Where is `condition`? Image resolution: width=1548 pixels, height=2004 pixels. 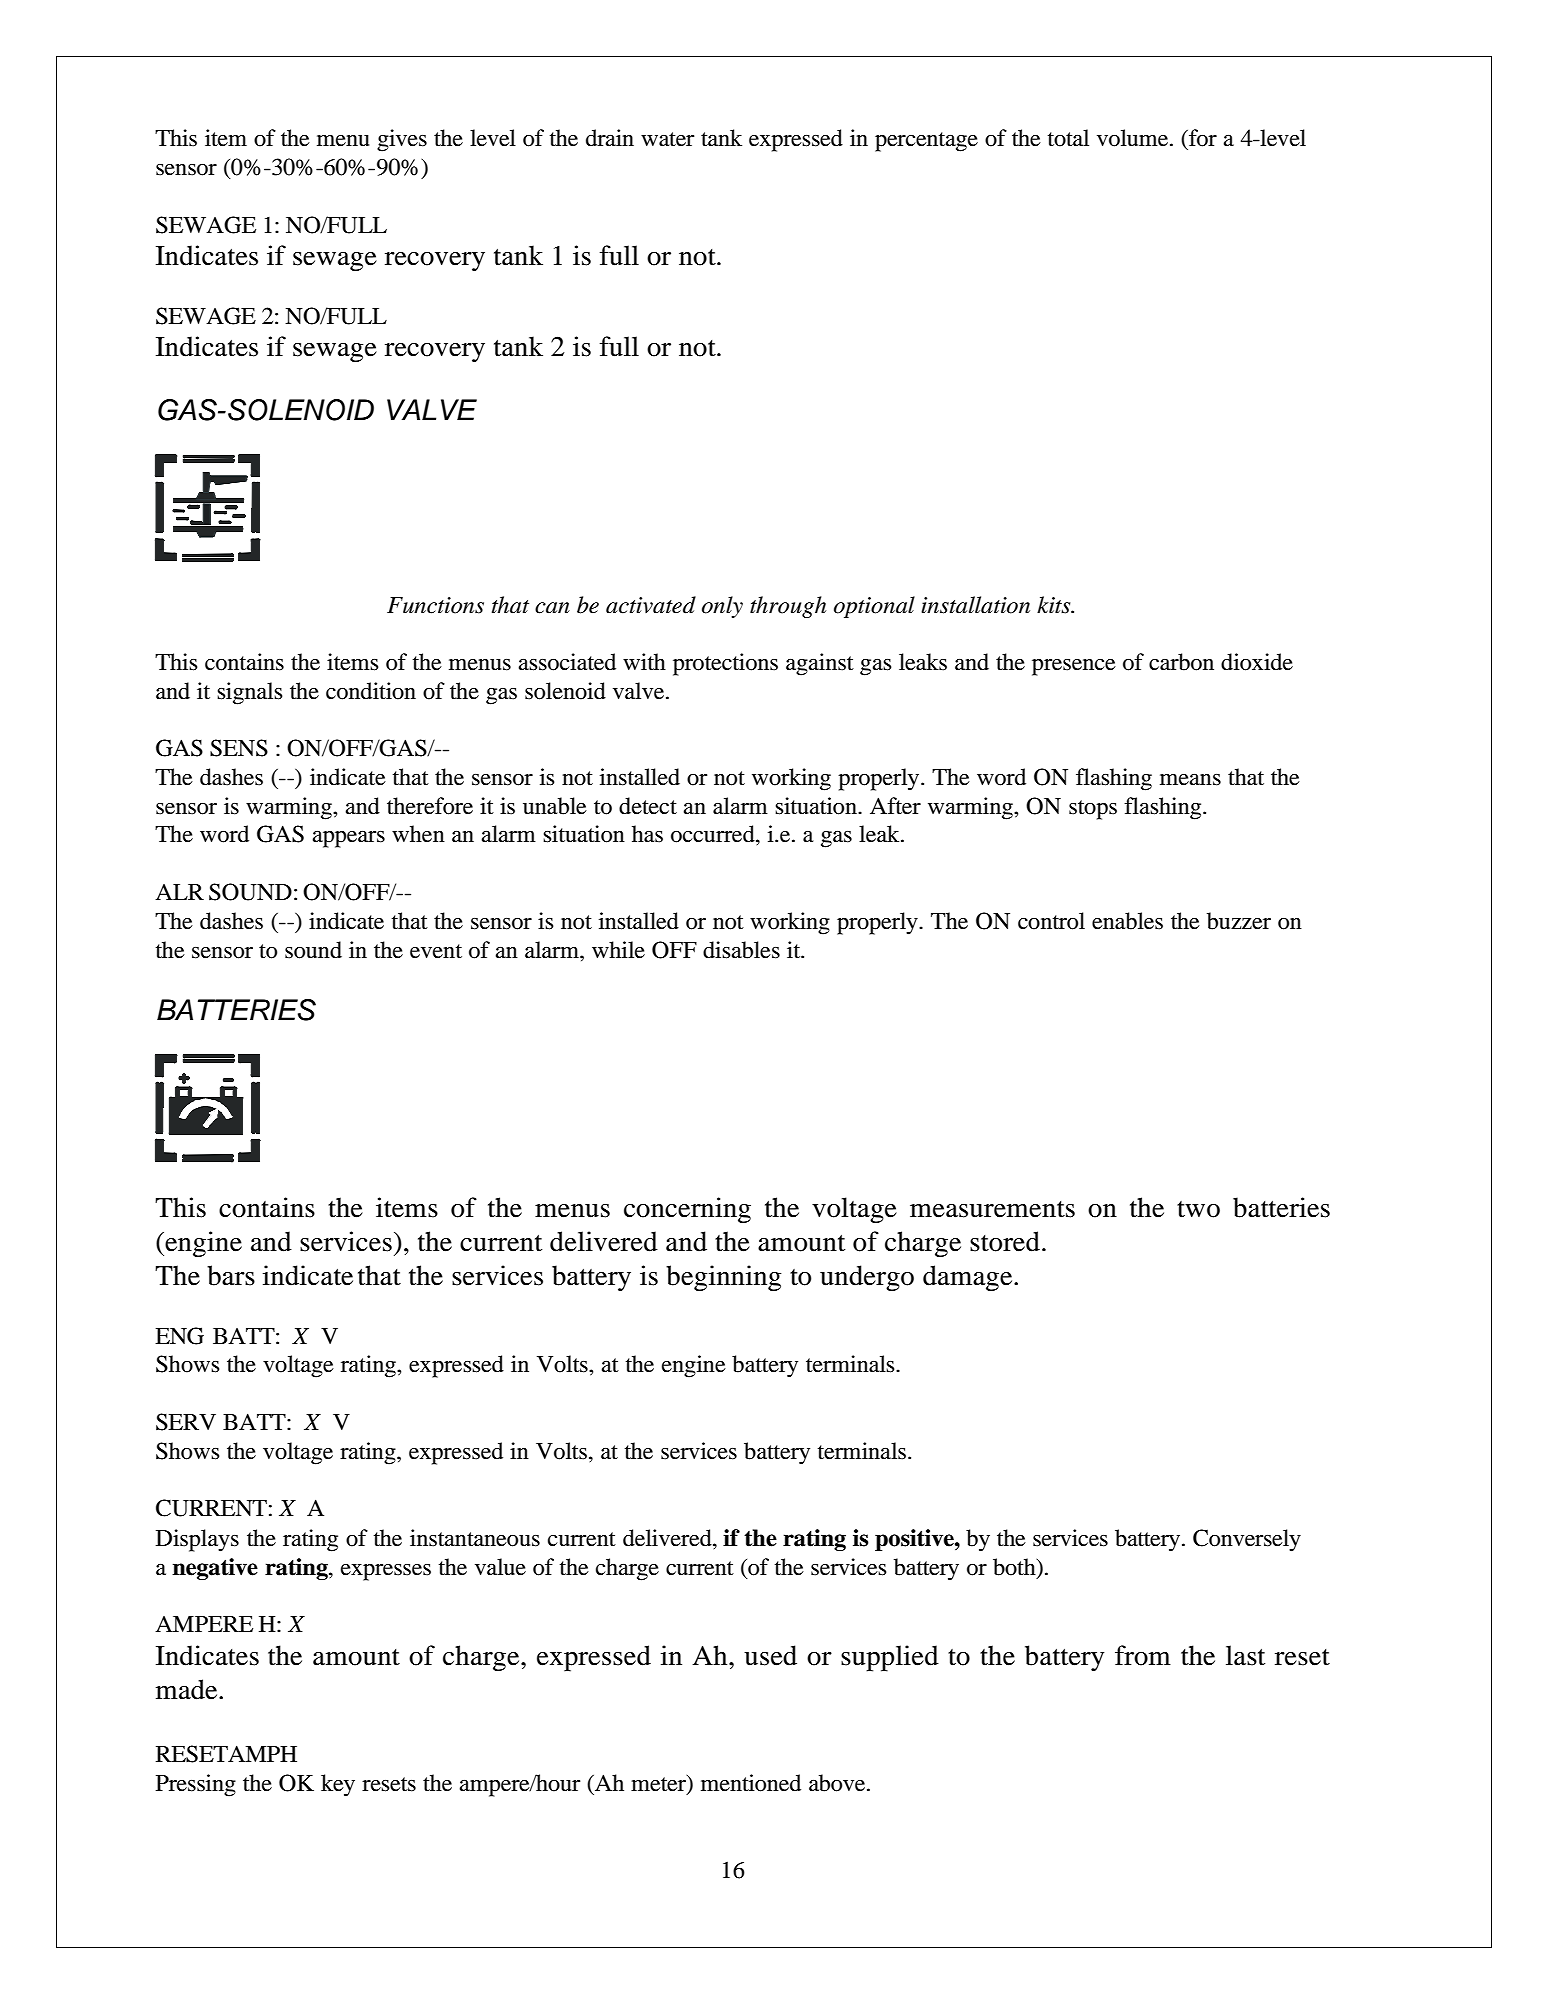 condition is located at coordinates (371, 691).
